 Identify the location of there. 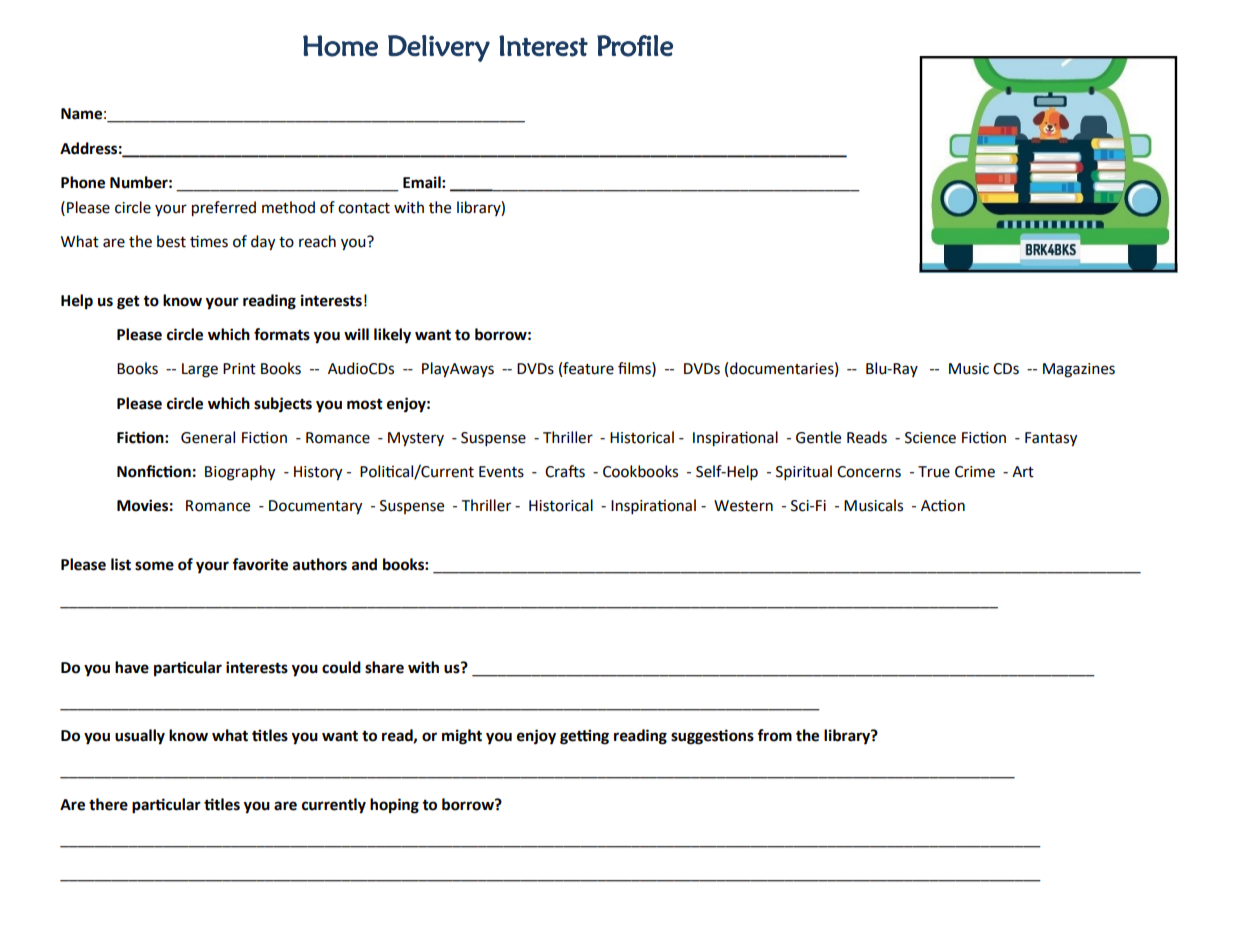
(108, 804).
